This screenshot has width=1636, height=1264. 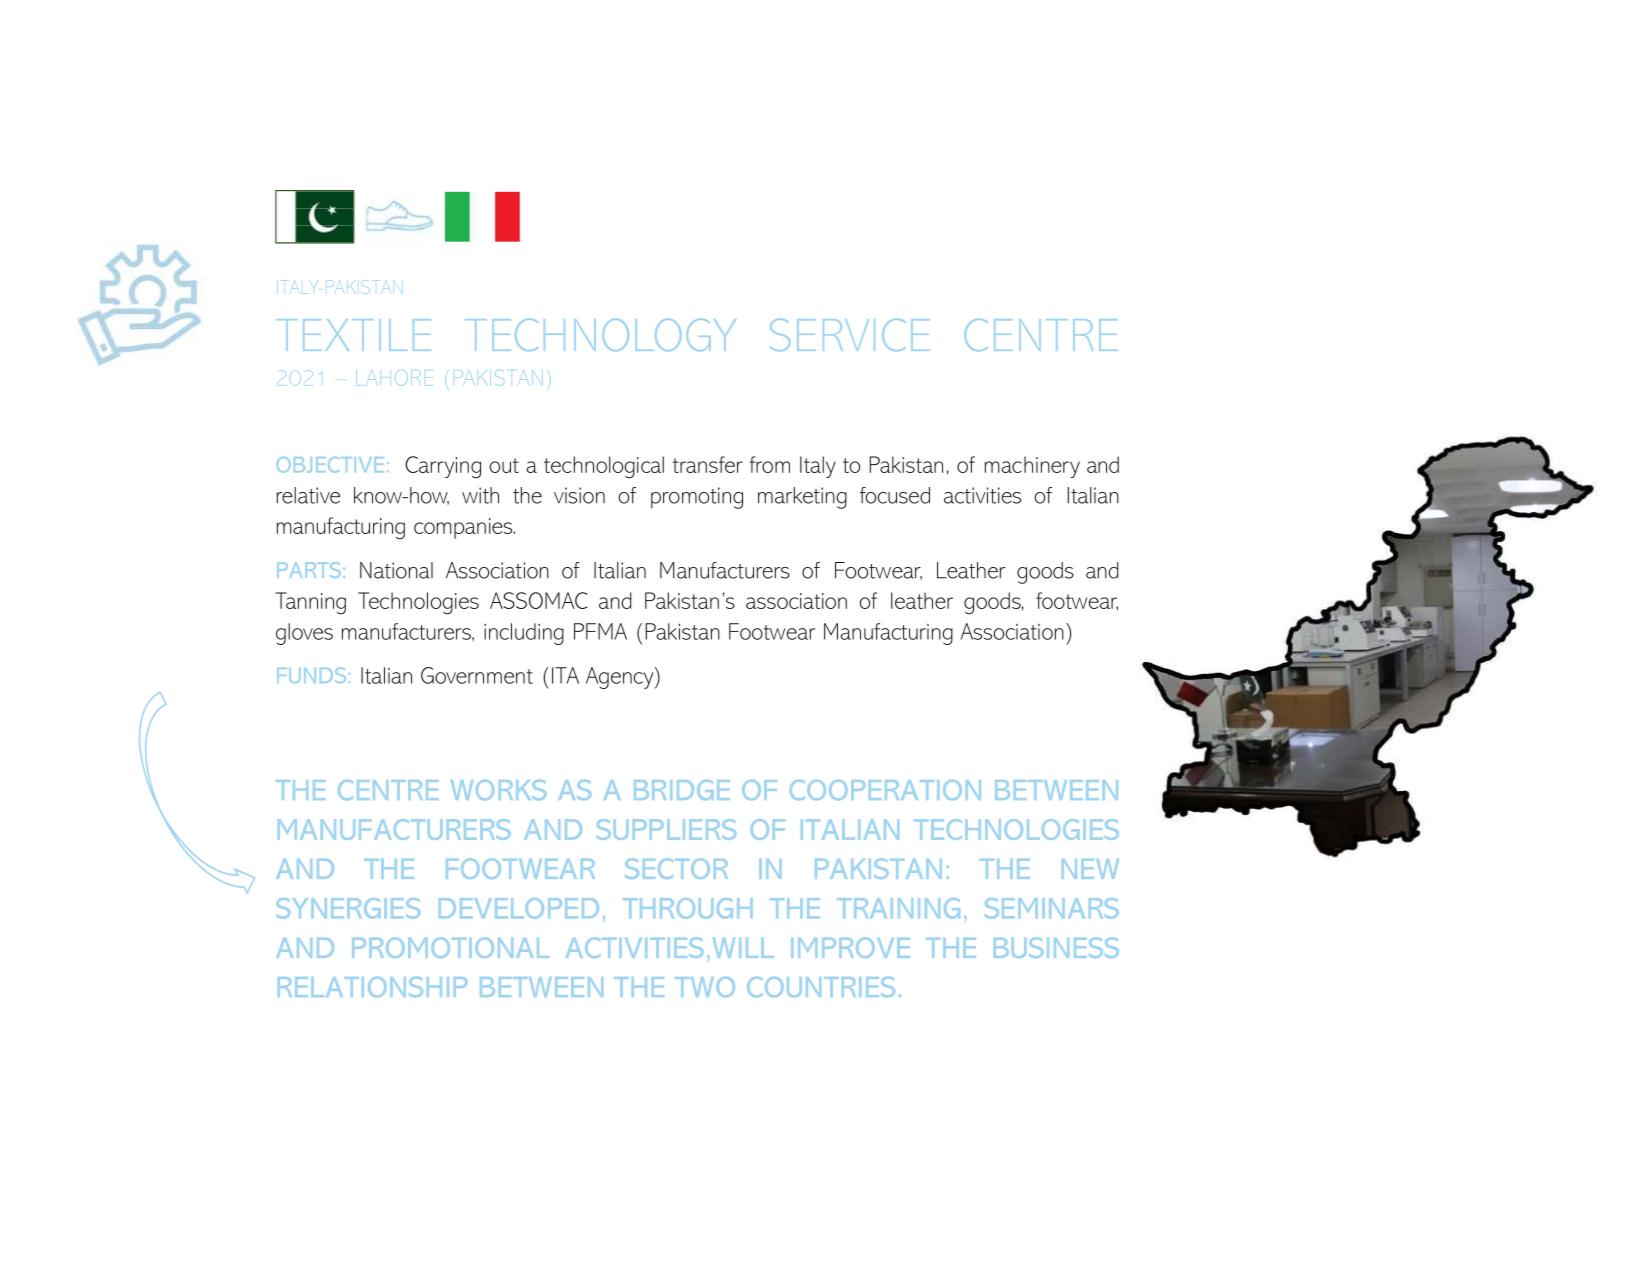 What do you see at coordinates (850, 335) in the screenshot?
I see `SERVICE` at bounding box center [850, 335].
